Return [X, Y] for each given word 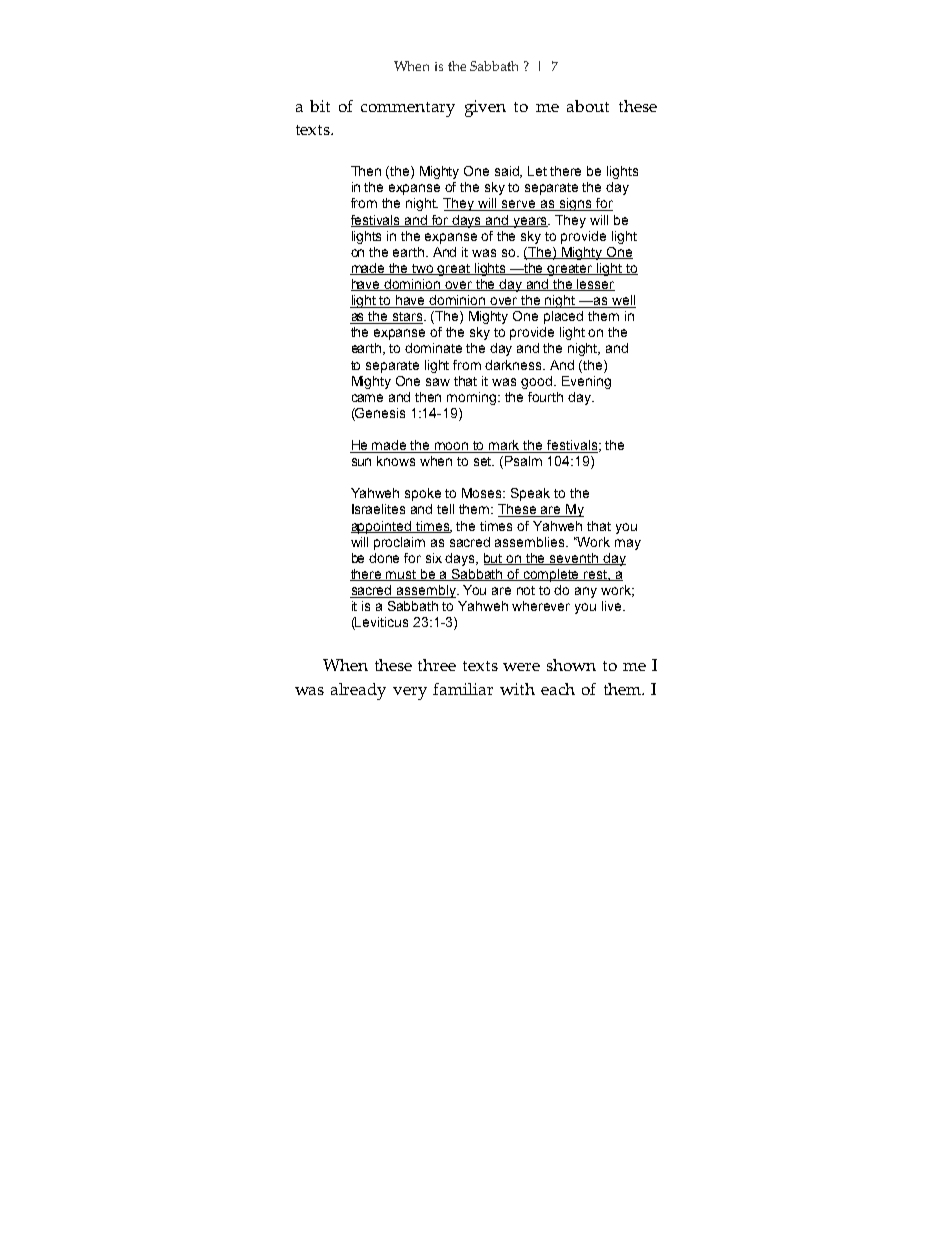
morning [473, 398]
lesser [595, 285]
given [485, 108]
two [423, 269]
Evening [586, 382]
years [530, 222]
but [495, 559]
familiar [463, 689]
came [367, 398]
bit [320, 106]
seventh [574, 559]
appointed [382, 527]
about [588, 106]
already [358, 691]
